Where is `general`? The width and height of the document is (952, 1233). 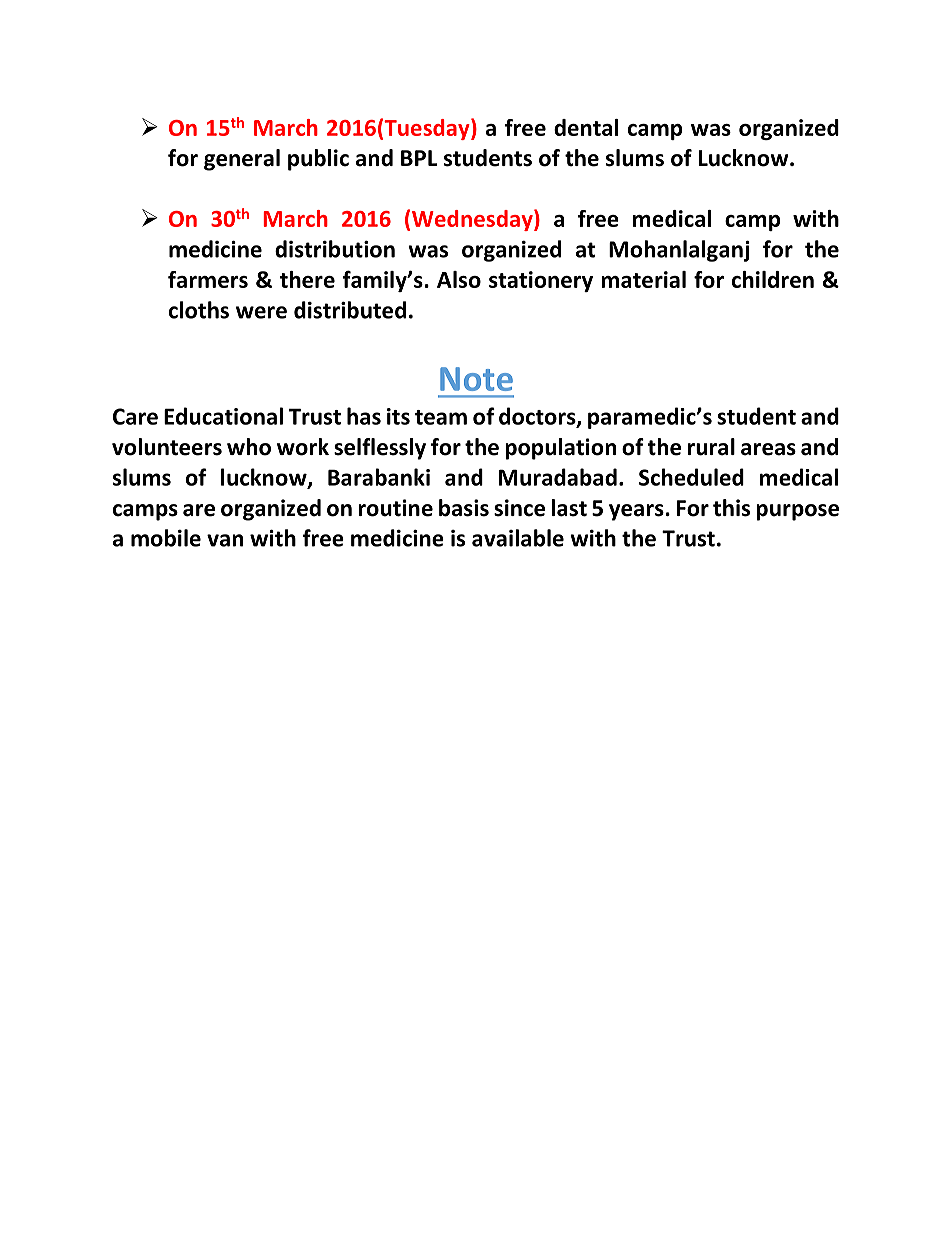 general is located at coordinates (242, 160).
